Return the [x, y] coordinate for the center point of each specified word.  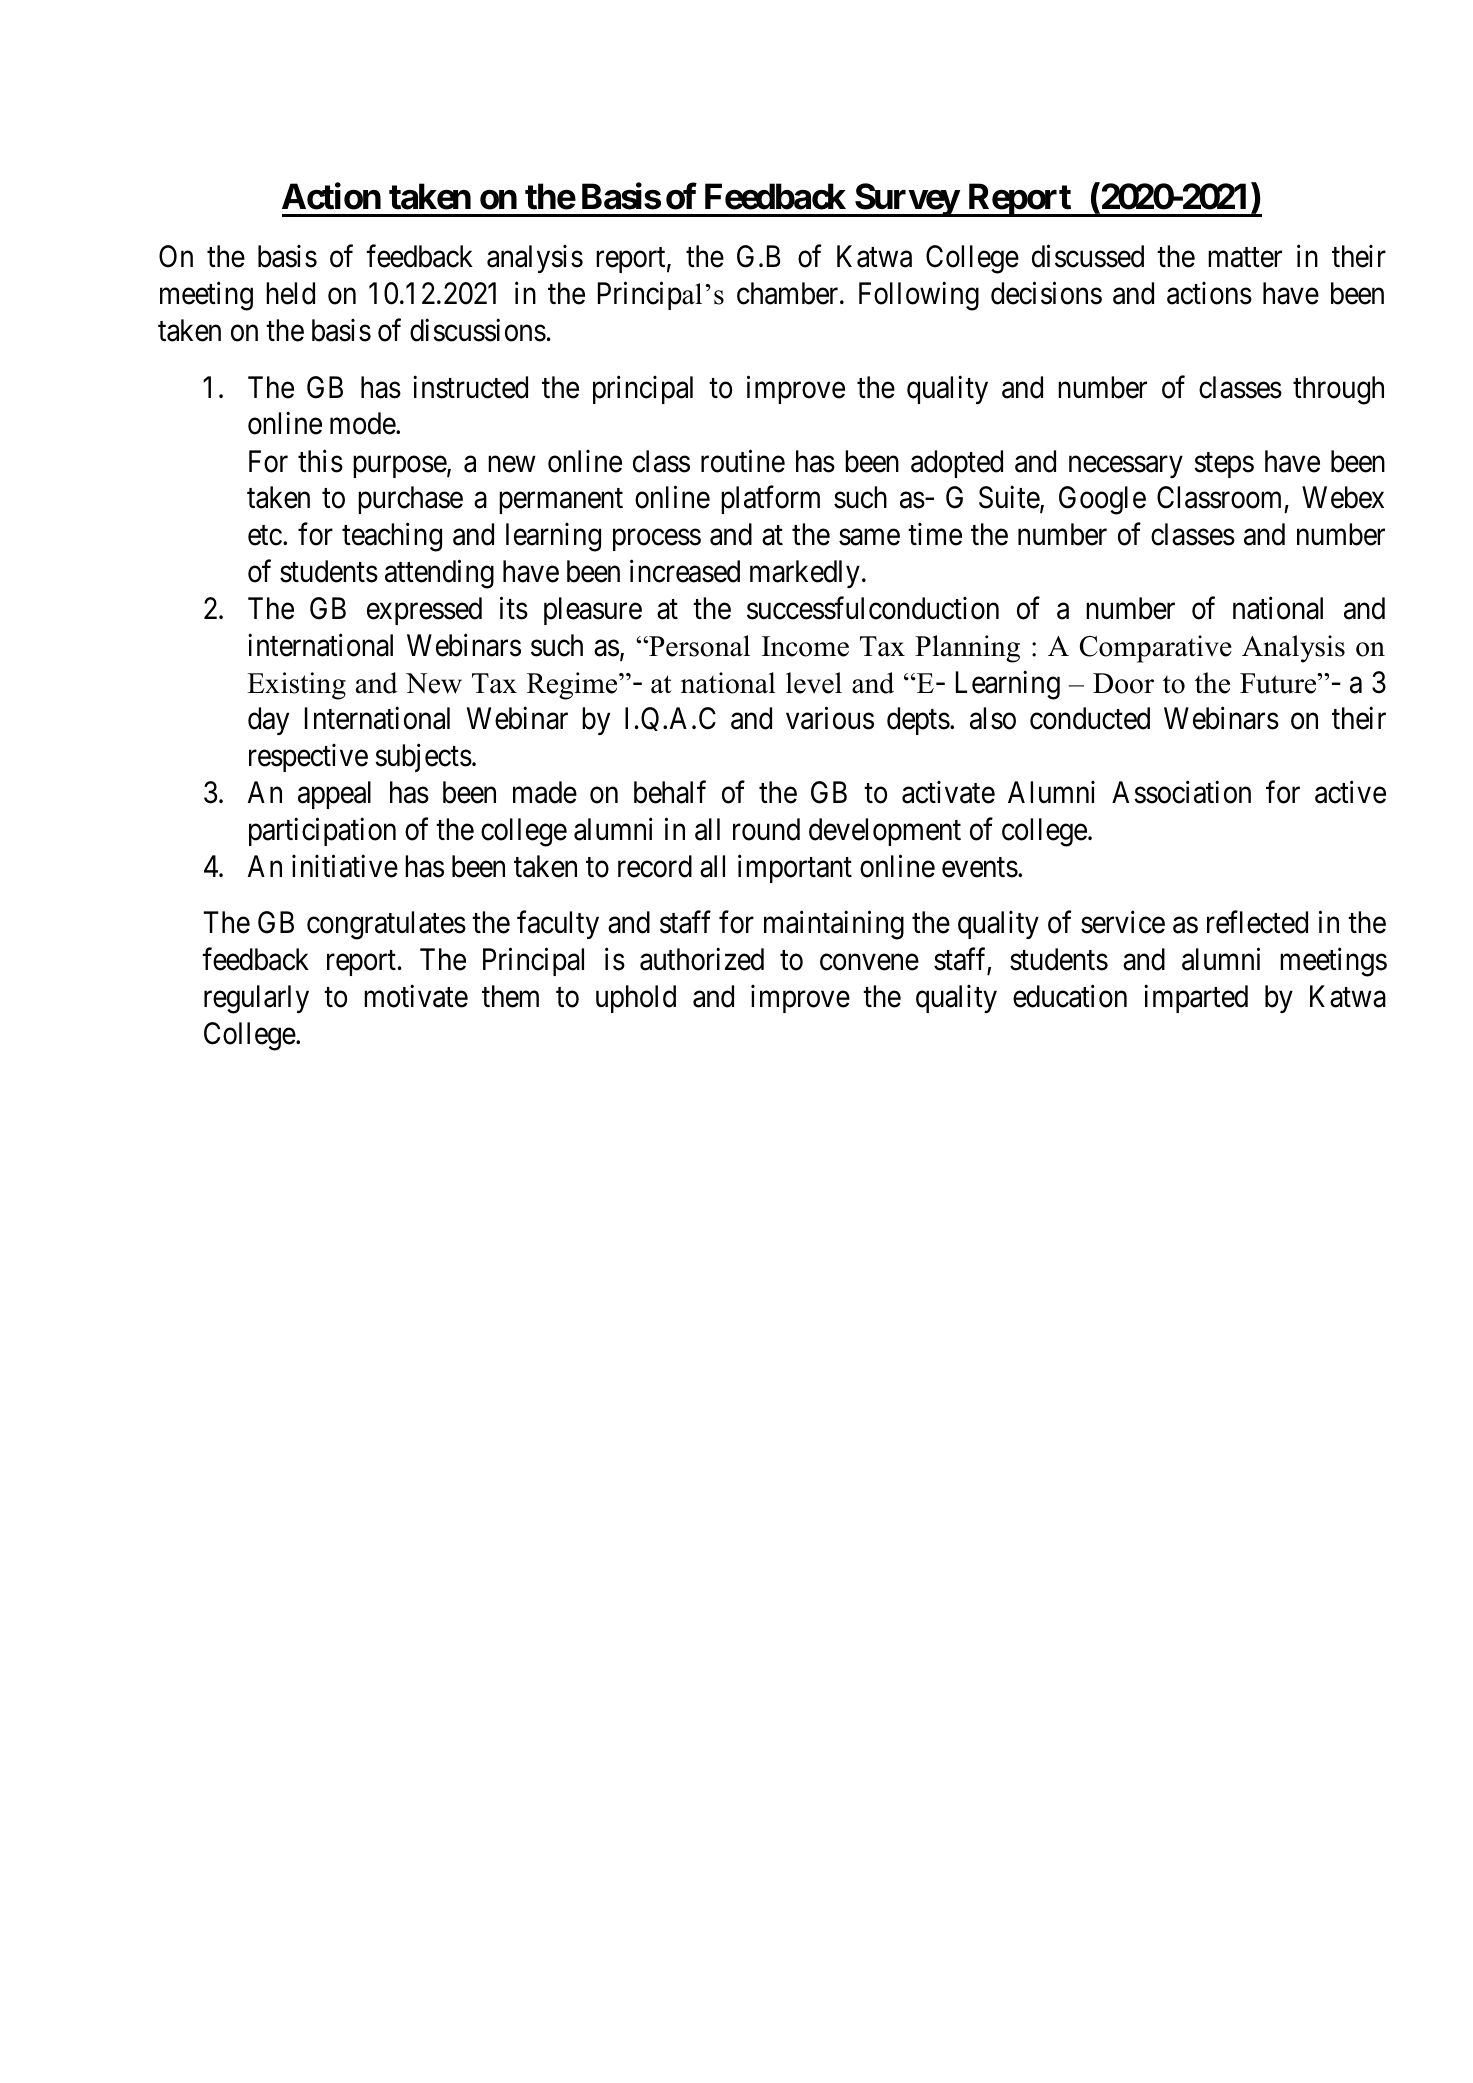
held [290, 293]
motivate [416, 996]
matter [1245, 258]
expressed [424, 611]
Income [805, 646]
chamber [789, 293]
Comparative [1156, 649]
